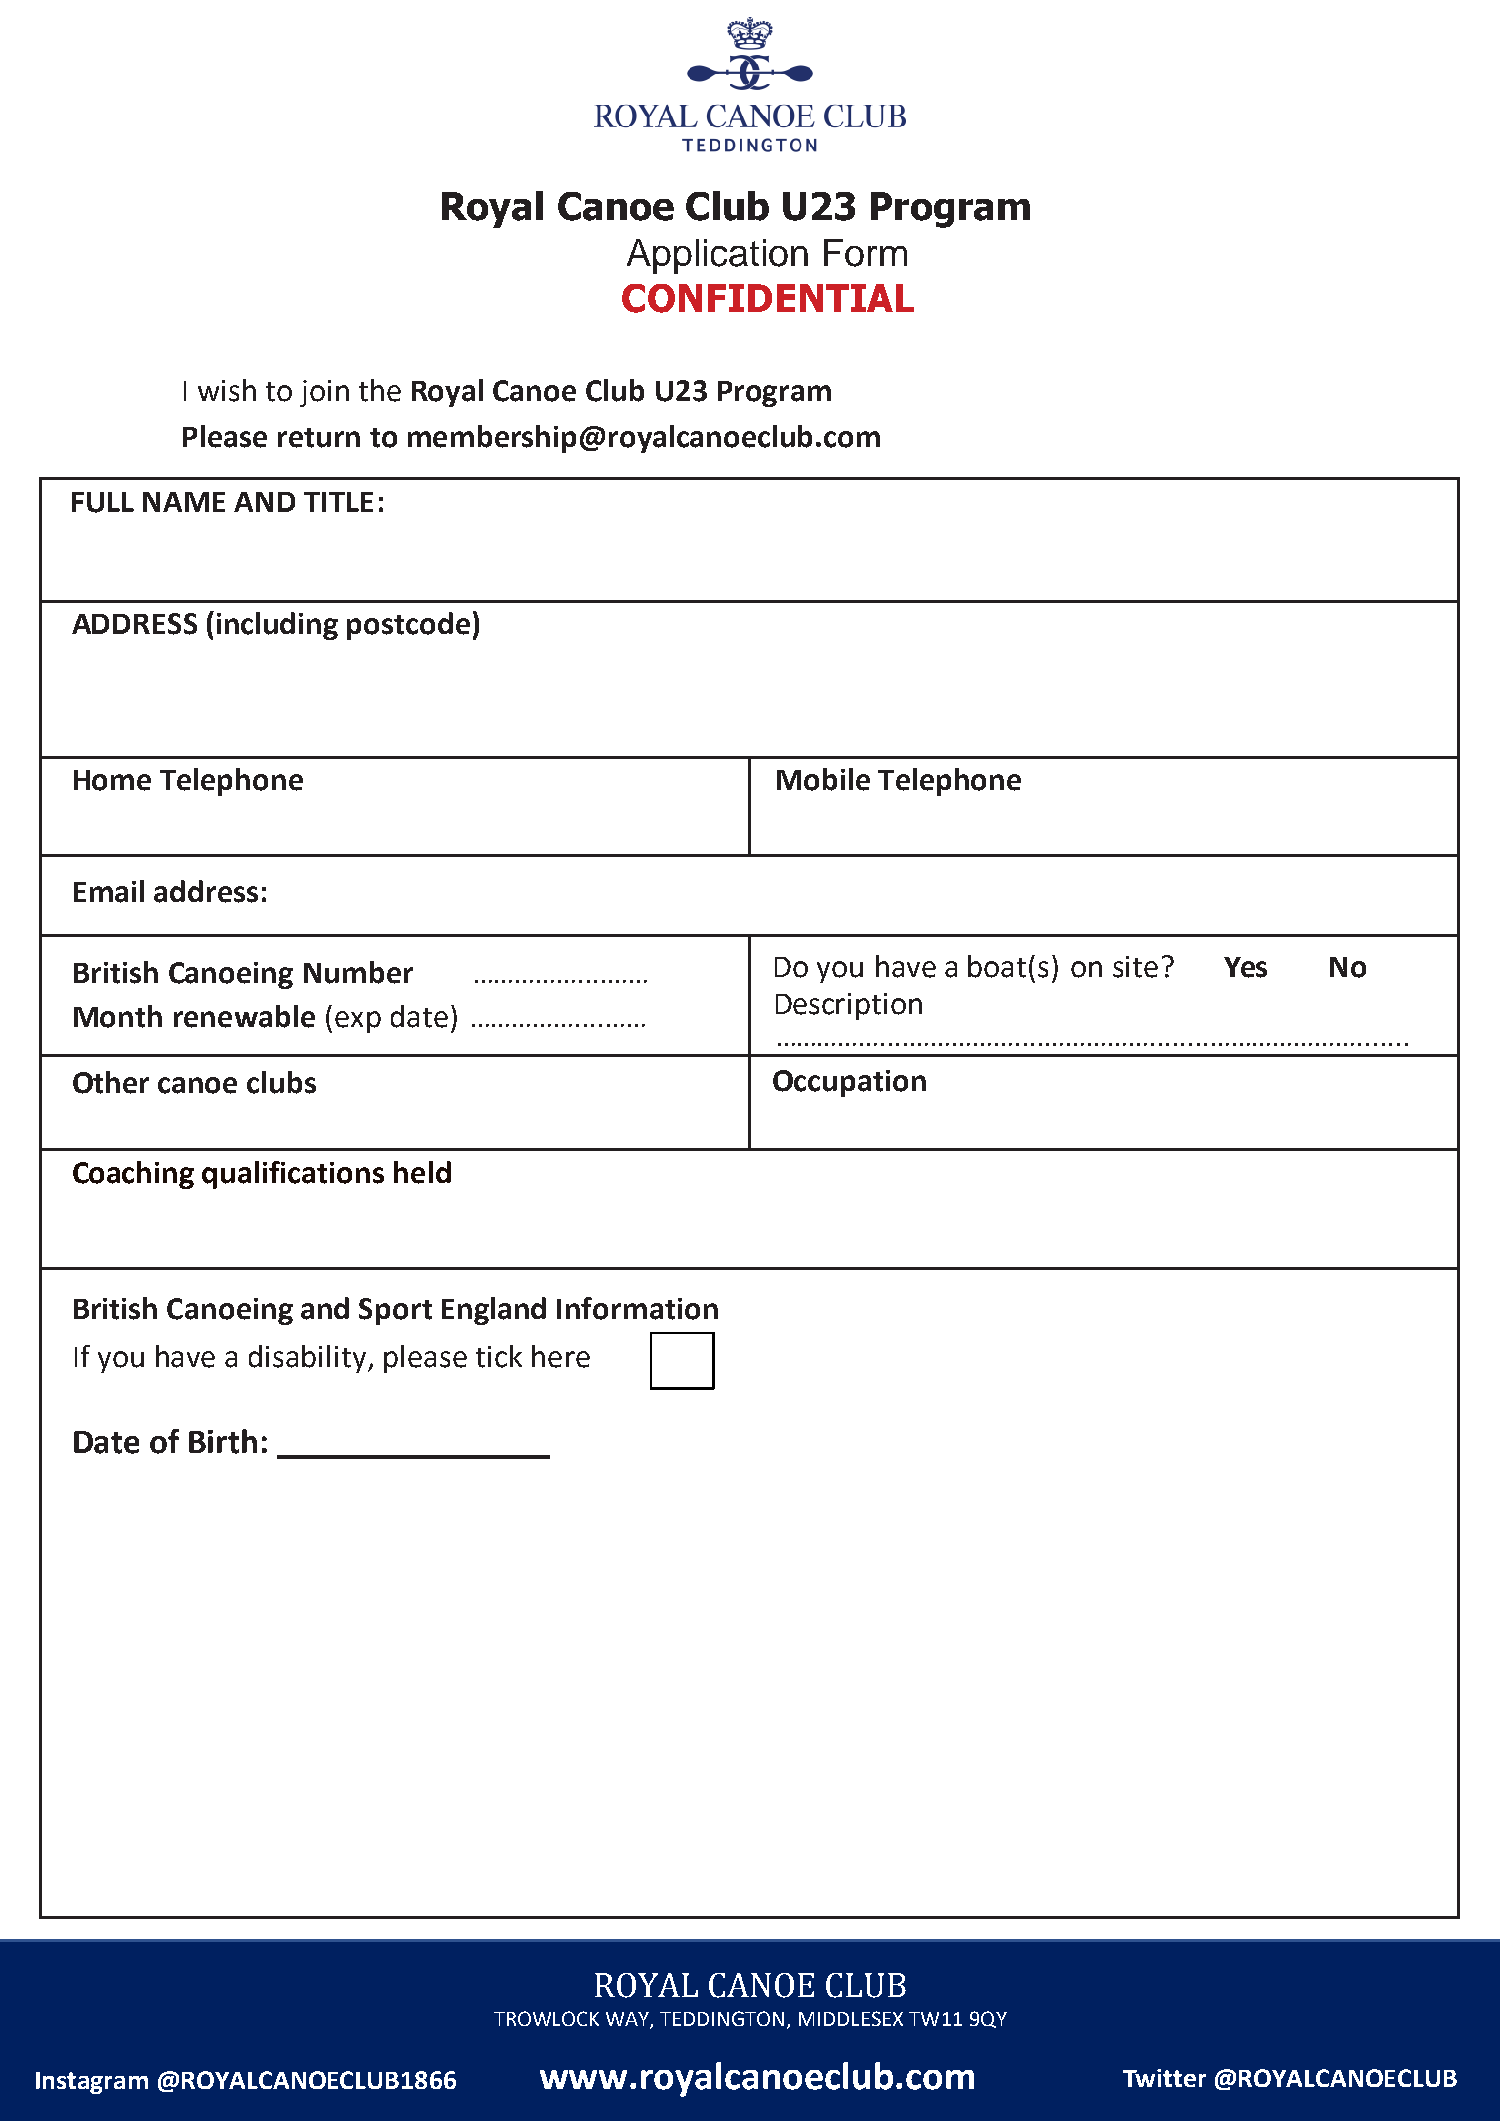  Describe the element at coordinates (851, 2018) in the image. I see `MIDDLESEX` at that location.
